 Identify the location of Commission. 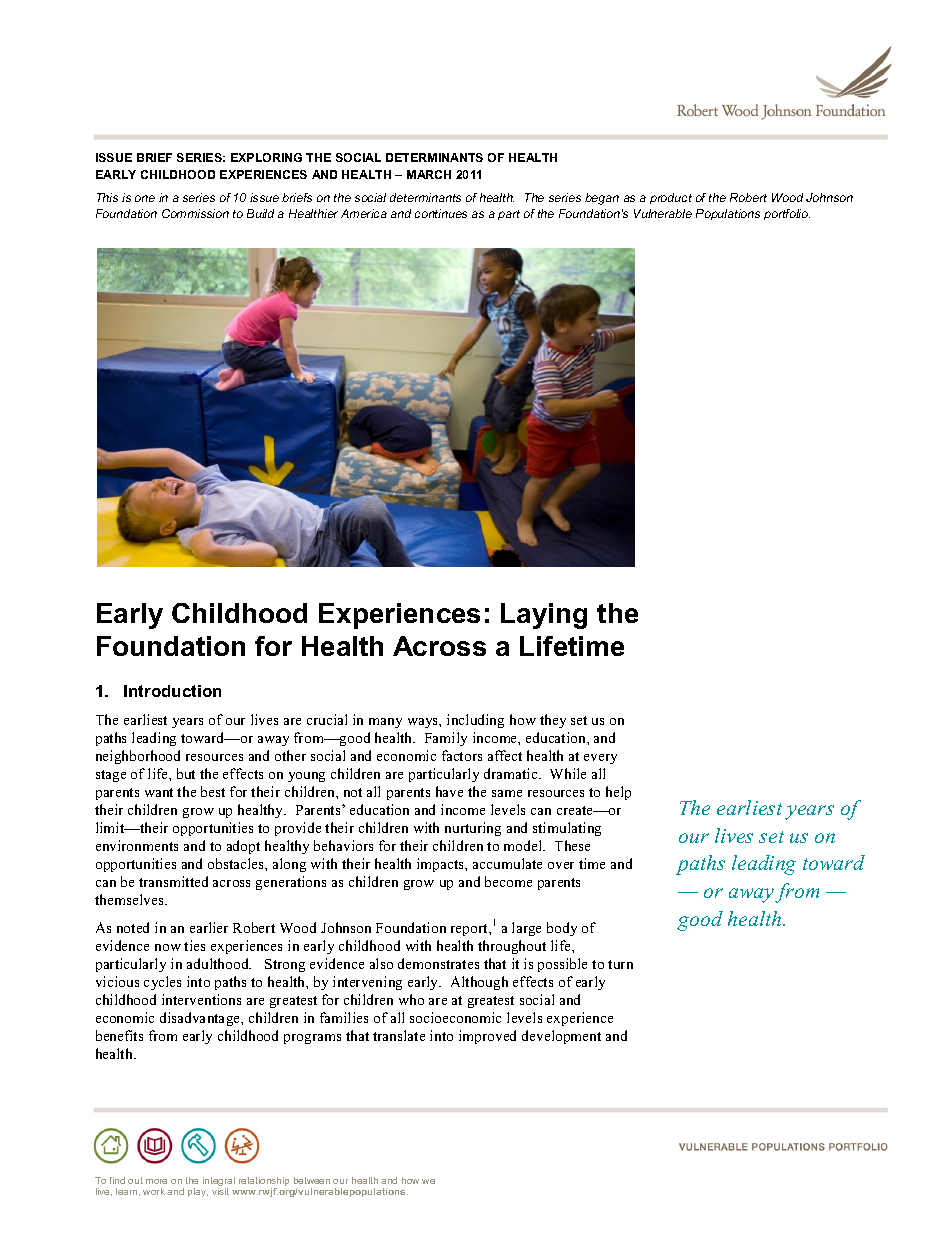
(195, 213).
